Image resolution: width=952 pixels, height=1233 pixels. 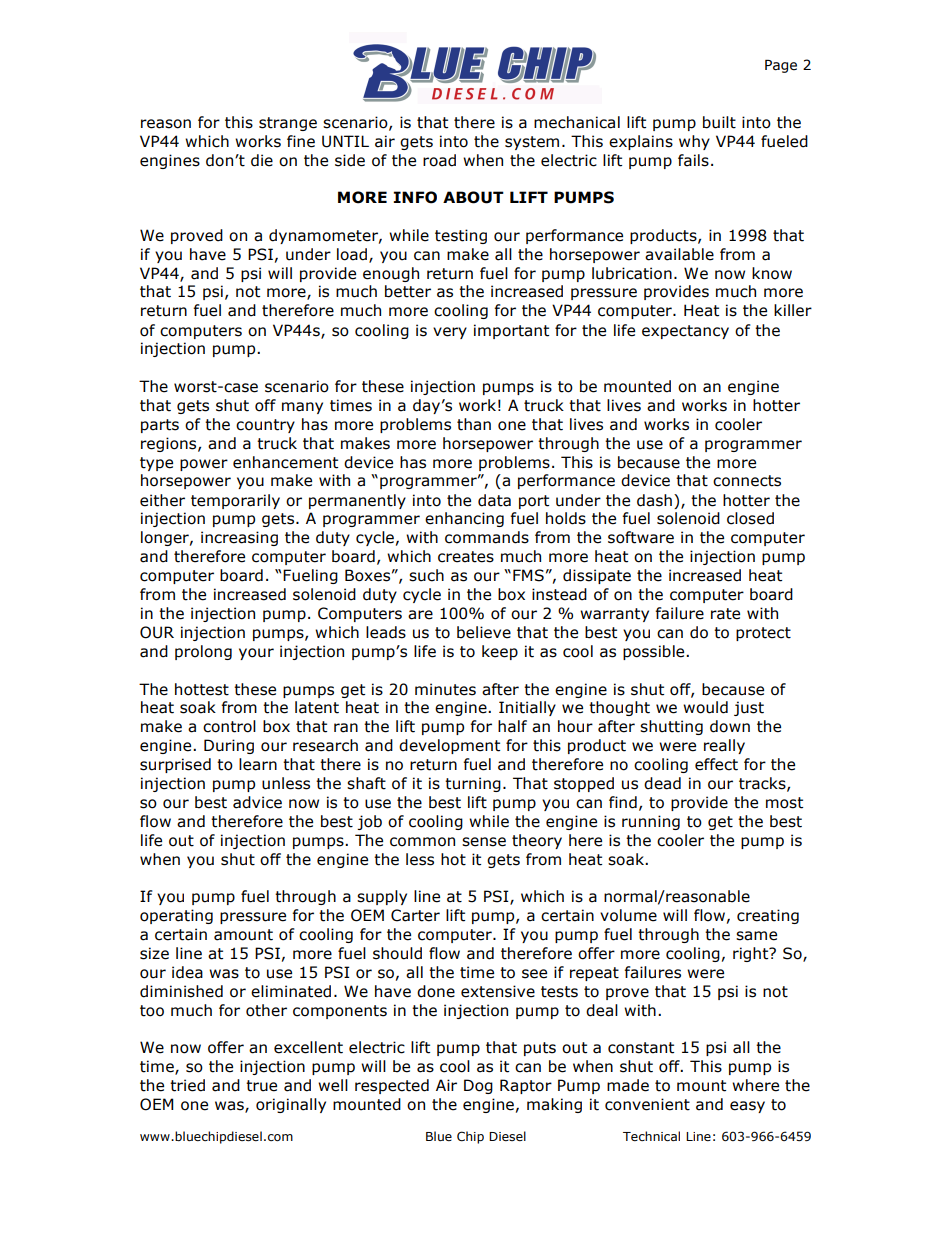 What do you see at coordinates (257, 802) in the screenshot?
I see `advice` at bounding box center [257, 802].
